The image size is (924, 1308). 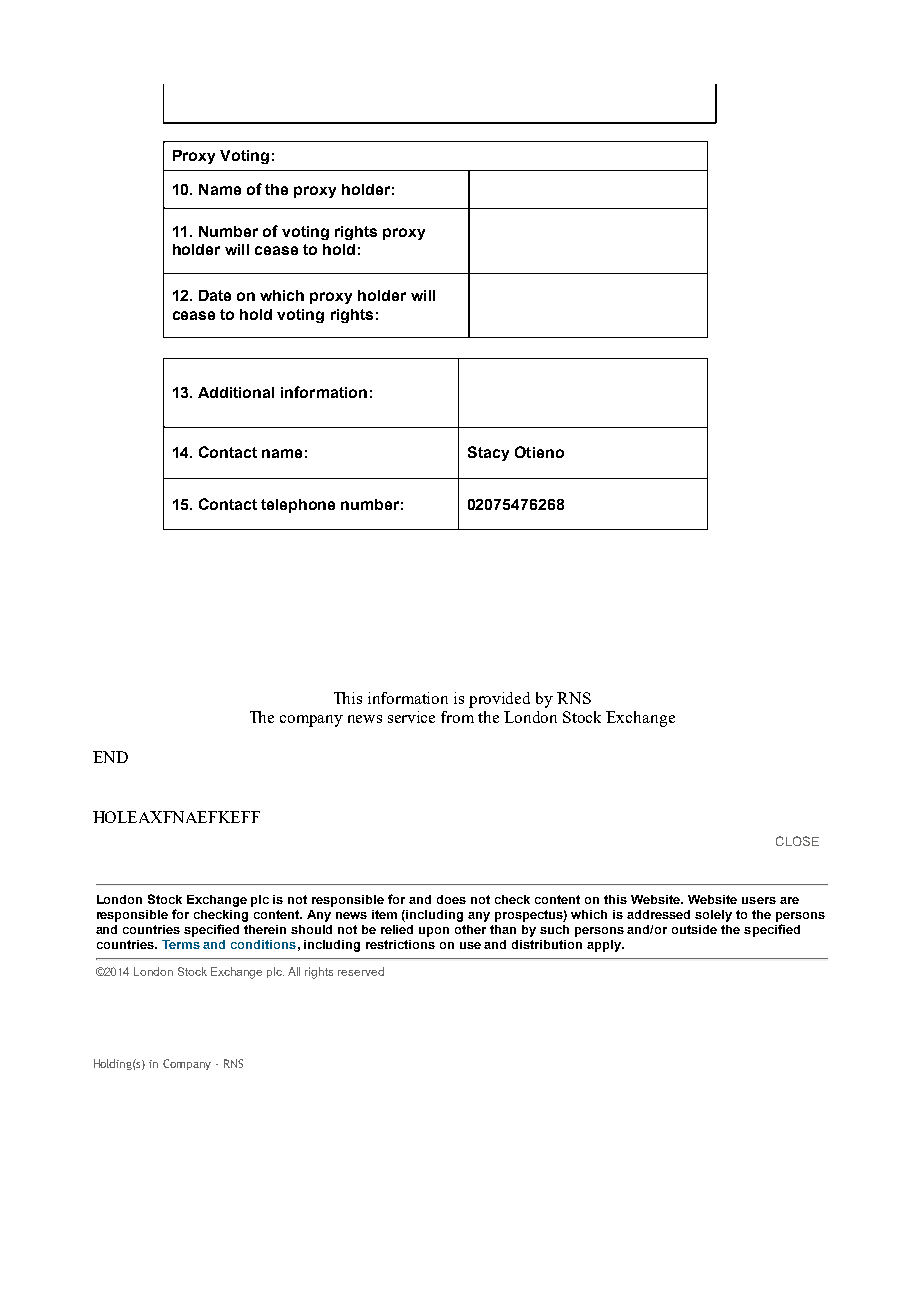 What do you see at coordinates (451, 899) in the document?
I see `does` at bounding box center [451, 899].
